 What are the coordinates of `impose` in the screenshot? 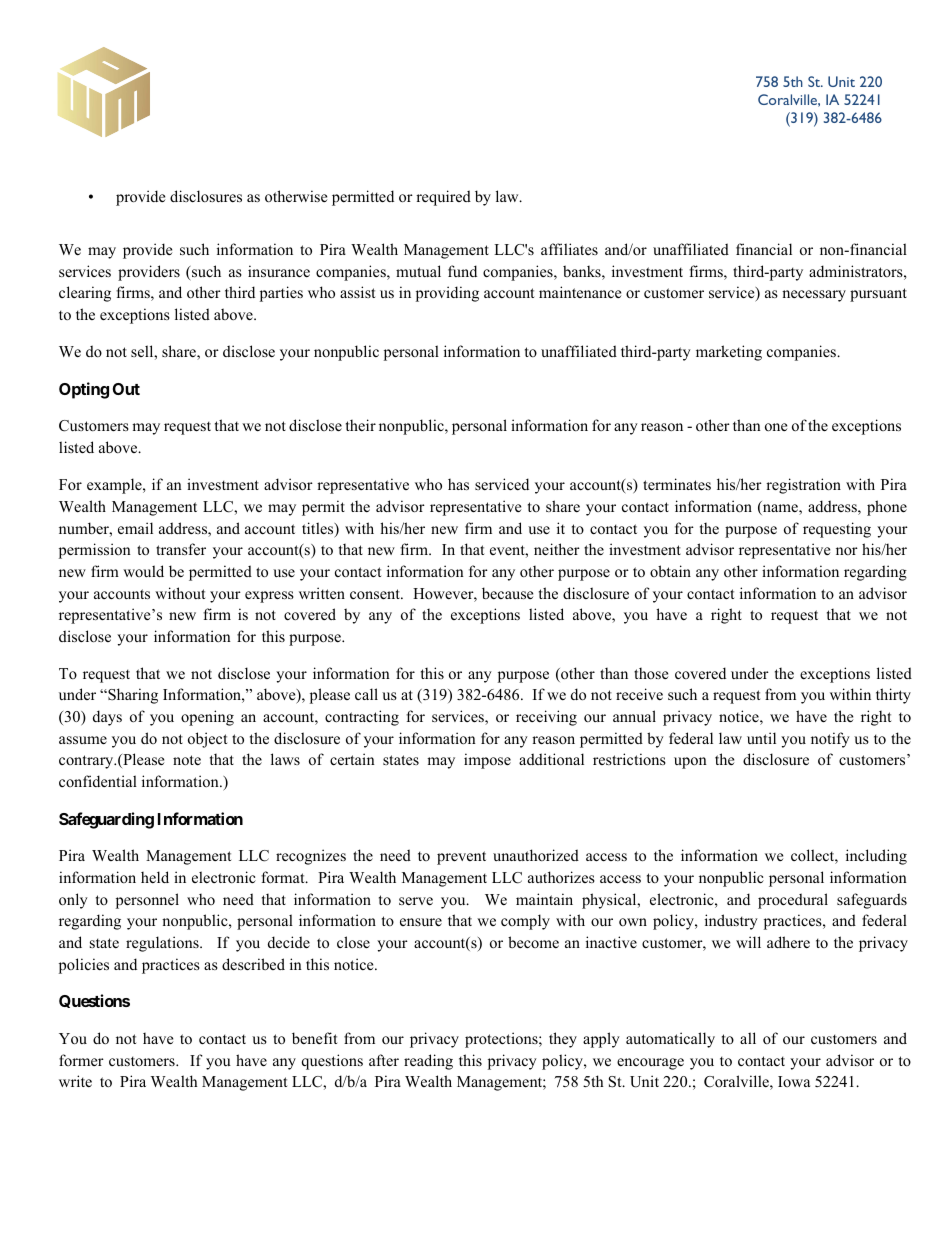 It's located at (487, 761).
